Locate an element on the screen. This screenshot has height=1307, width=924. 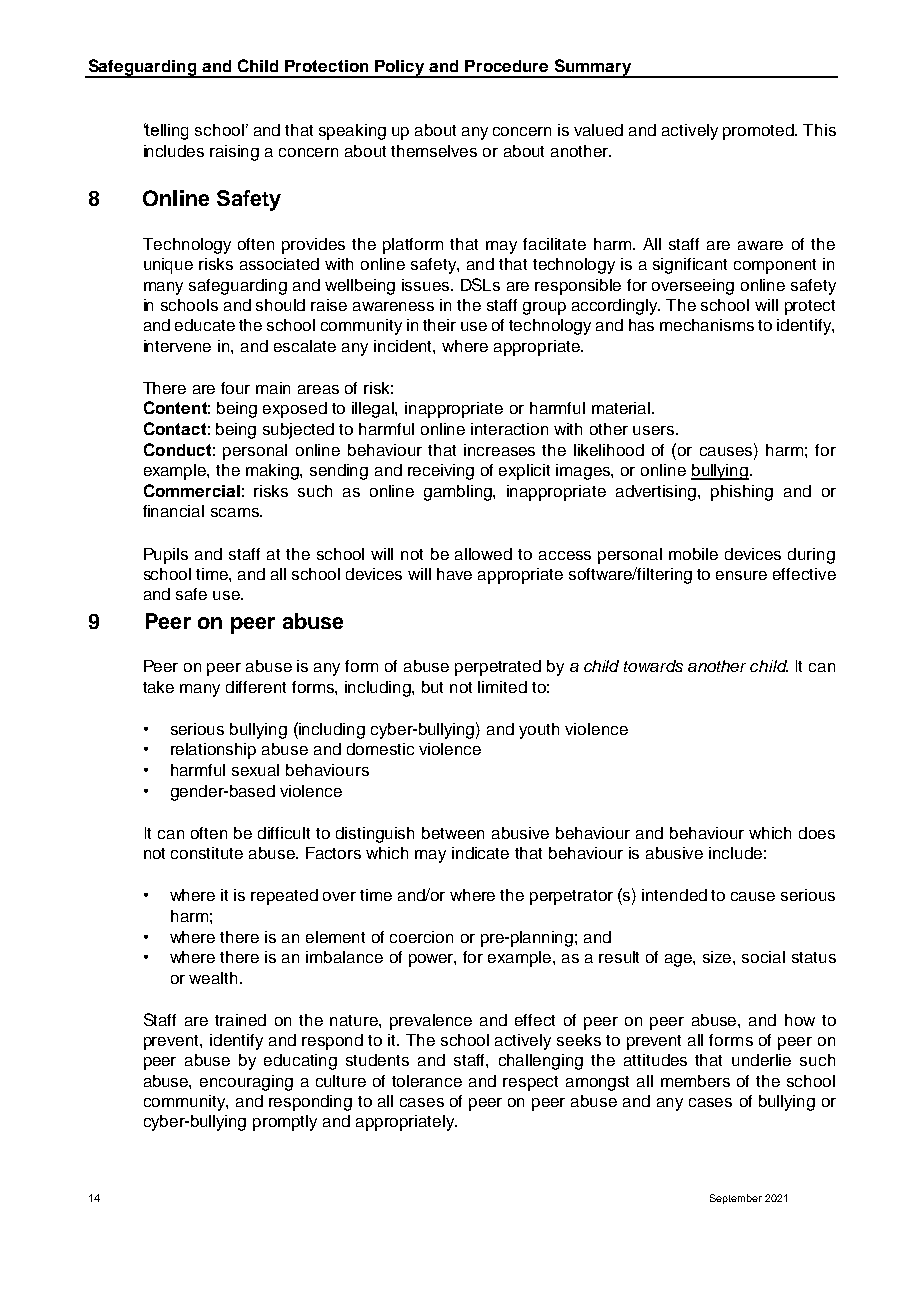
ensure is located at coordinates (741, 575).
